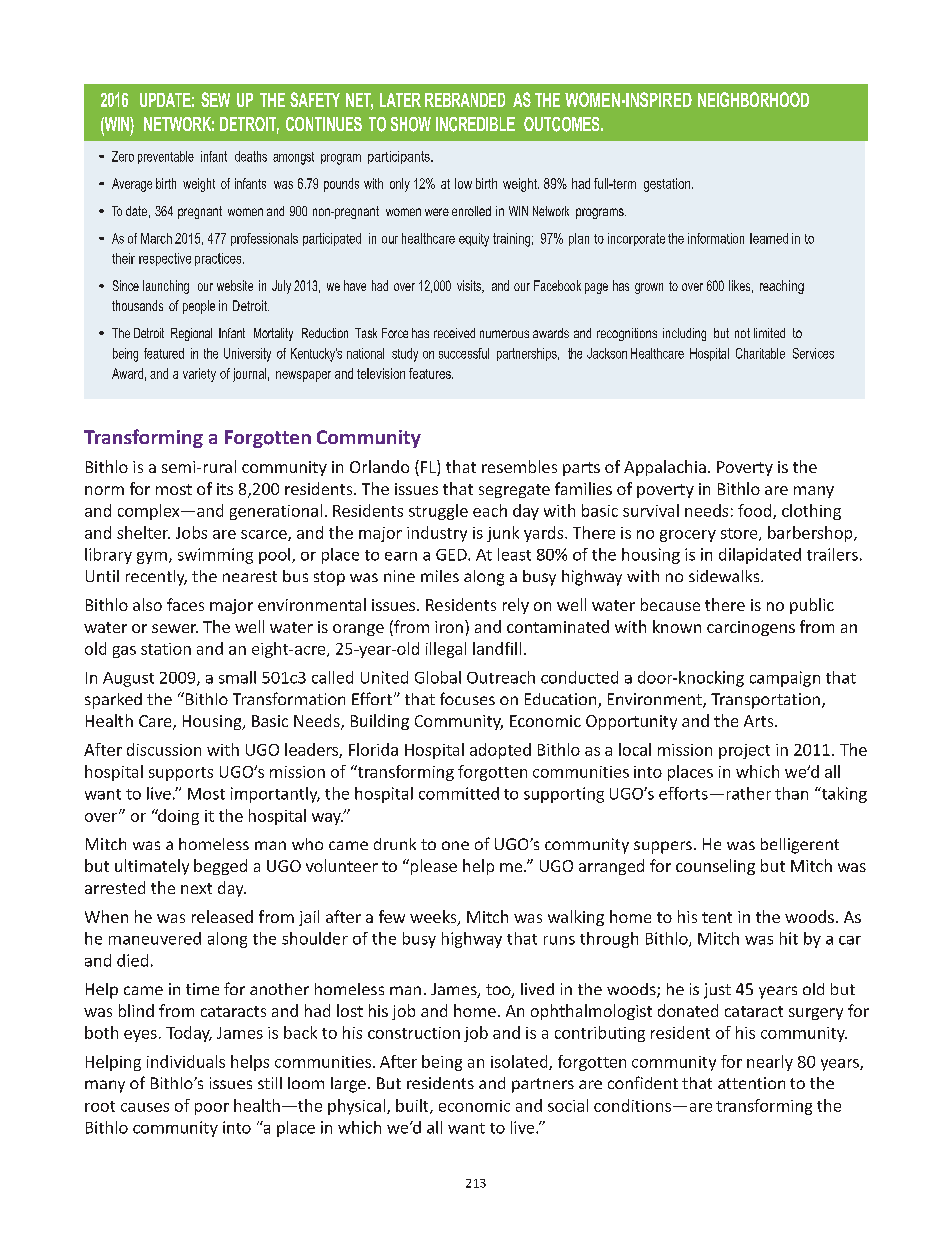  What do you see at coordinates (520, 1062) in the image?
I see `isolated` at bounding box center [520, 1062].
